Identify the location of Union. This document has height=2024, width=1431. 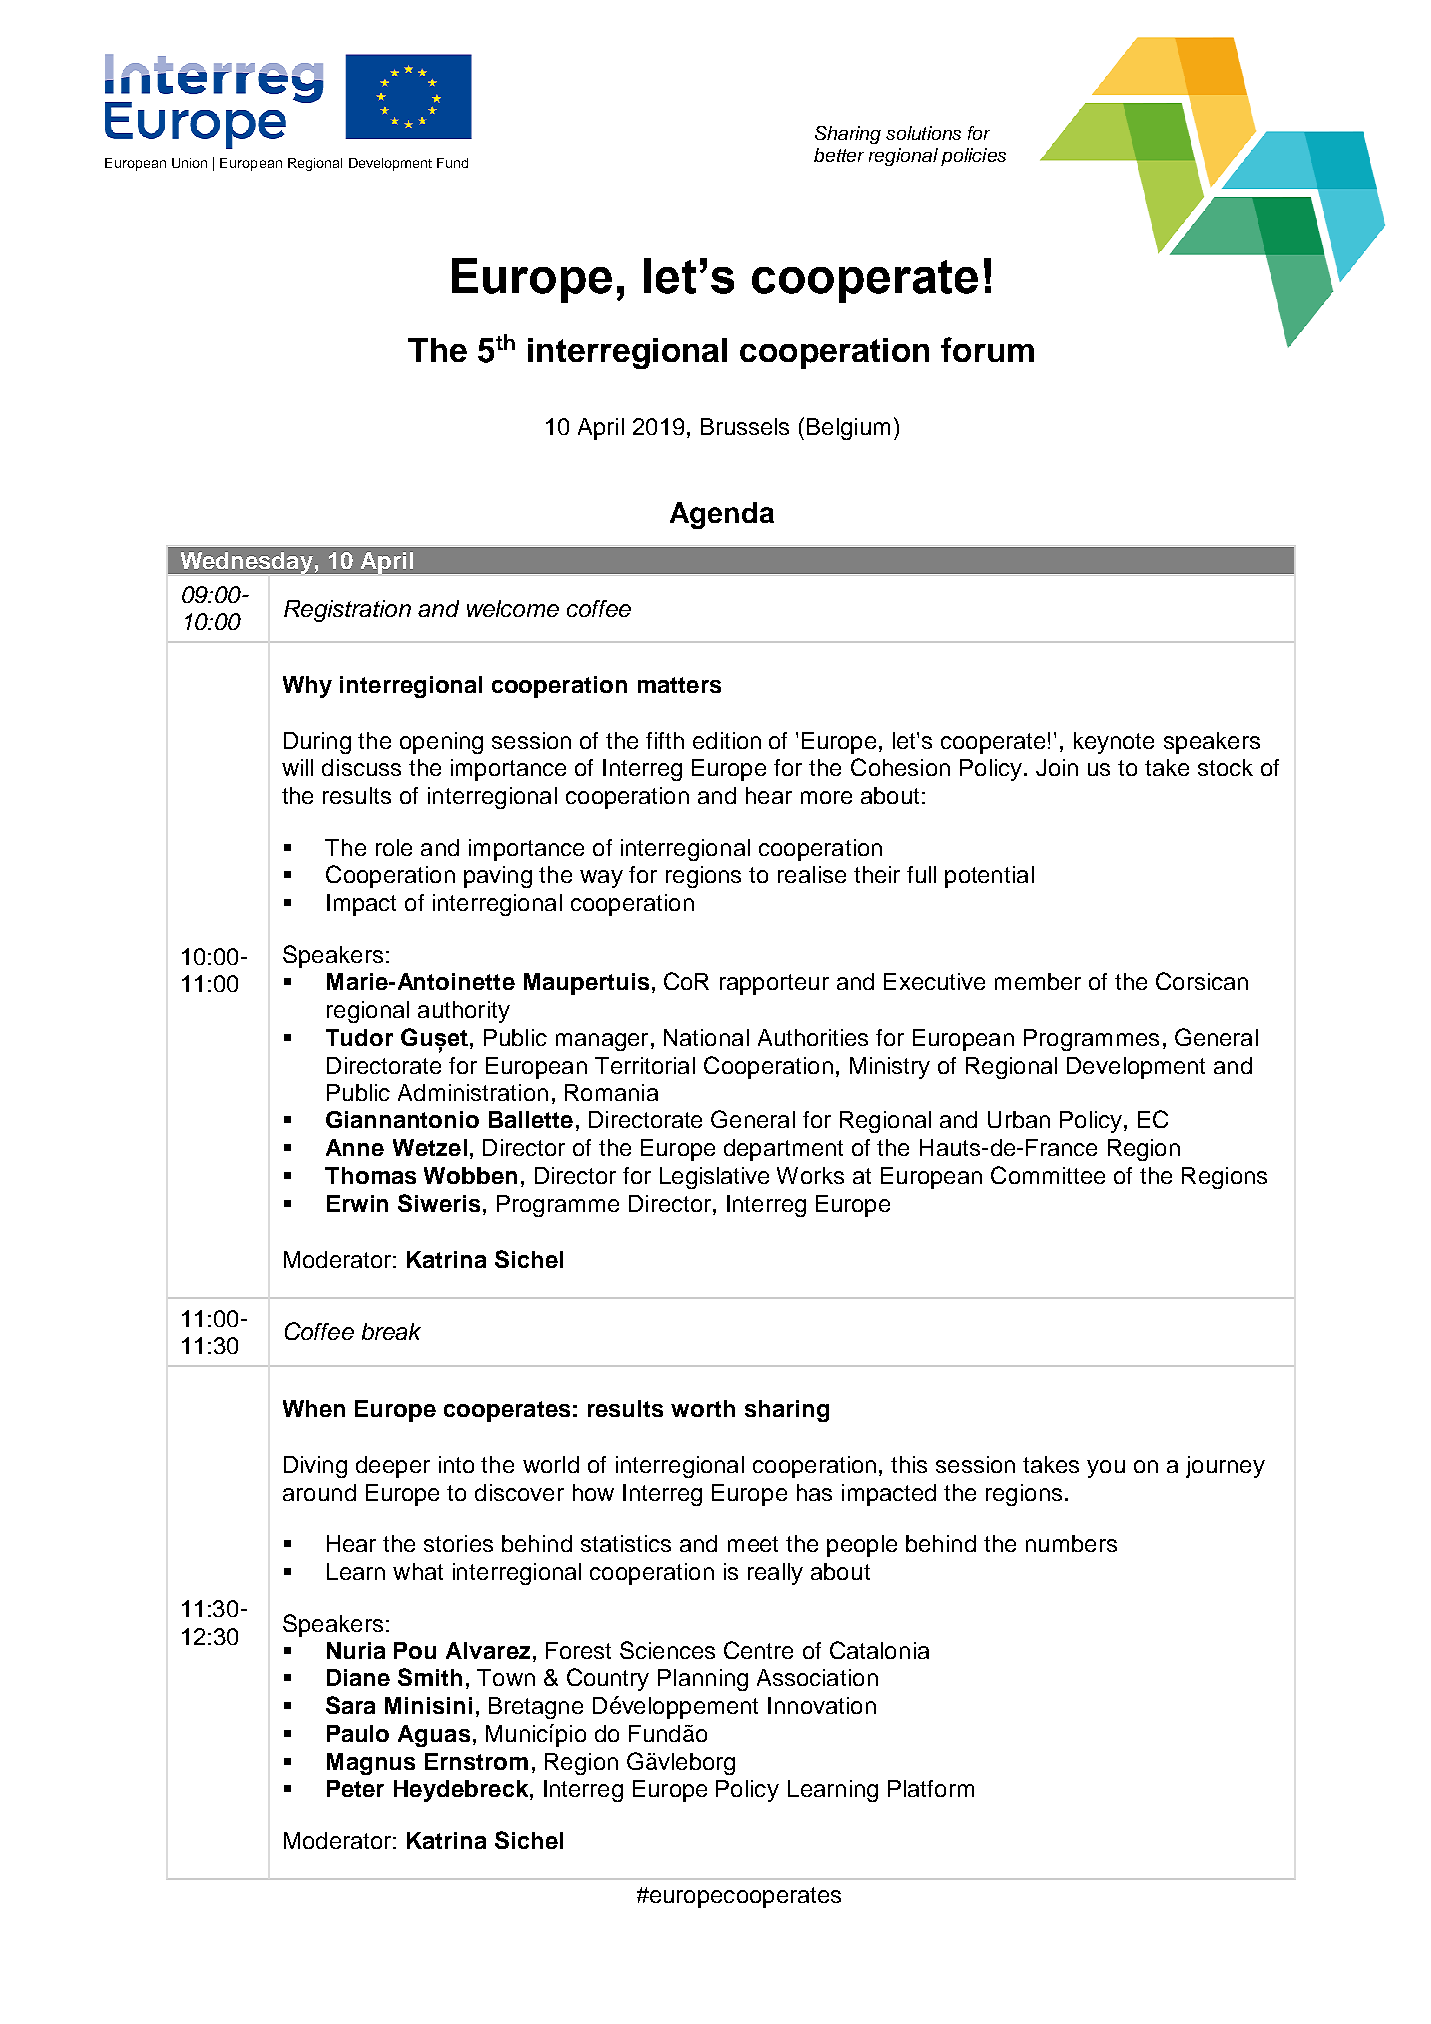
(189, 163).
